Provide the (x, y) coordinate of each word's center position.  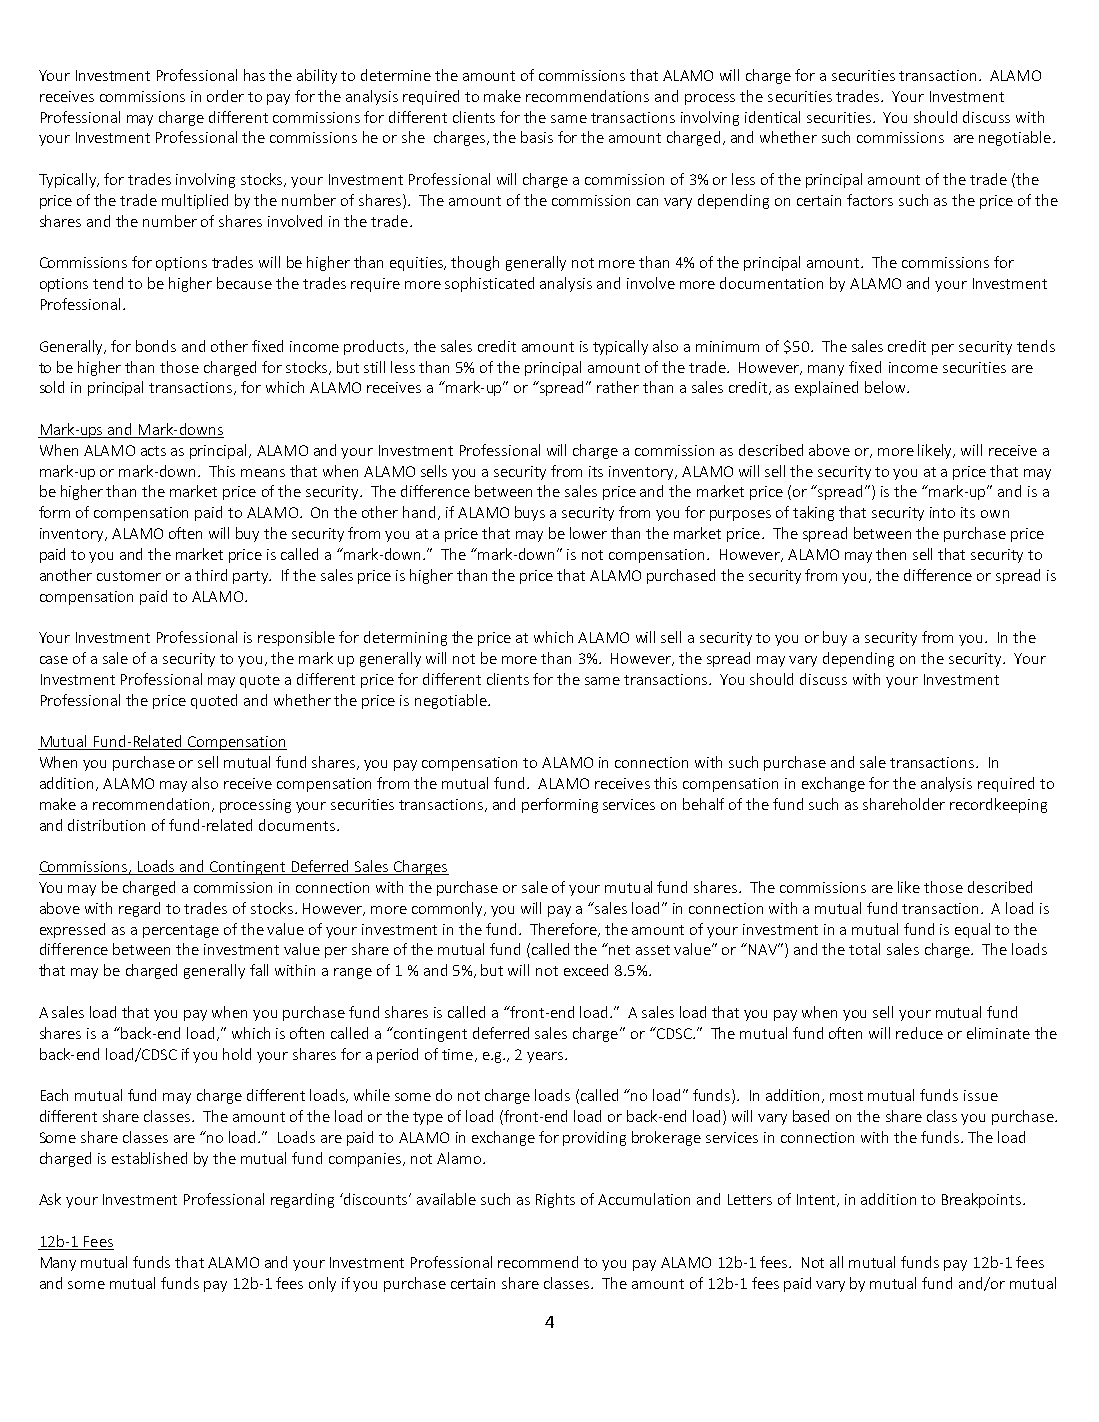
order (225, 96)
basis (537, 137)
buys (530, 513)
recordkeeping (998, 805)
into (942, 512)
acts (153, 451)
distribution (106, 825)
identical (772, 117)
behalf (703, 804)
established (149, 1158)
